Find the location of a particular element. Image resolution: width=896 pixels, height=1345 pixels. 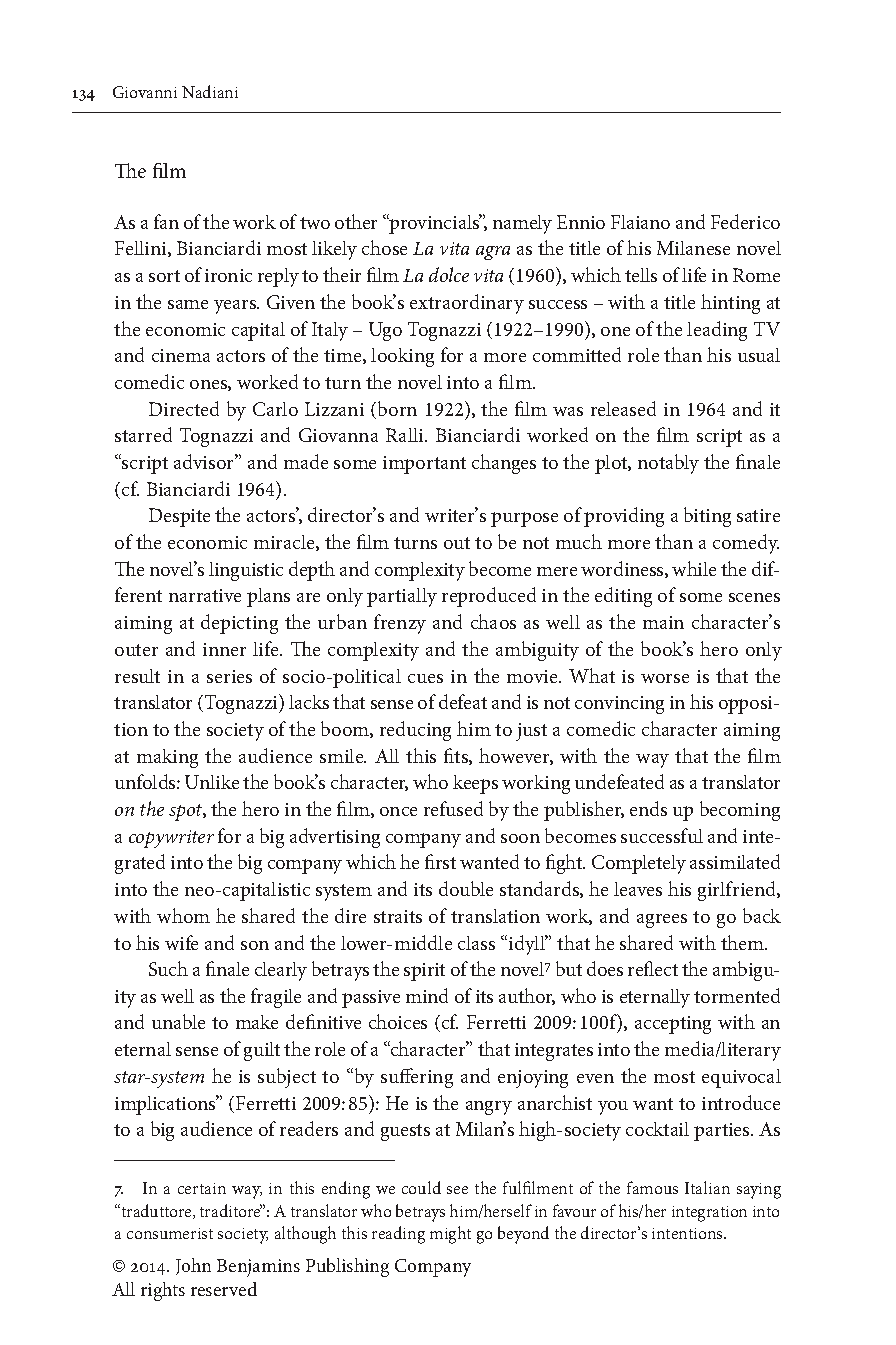

Federico is located at coordinates (745, 221).
